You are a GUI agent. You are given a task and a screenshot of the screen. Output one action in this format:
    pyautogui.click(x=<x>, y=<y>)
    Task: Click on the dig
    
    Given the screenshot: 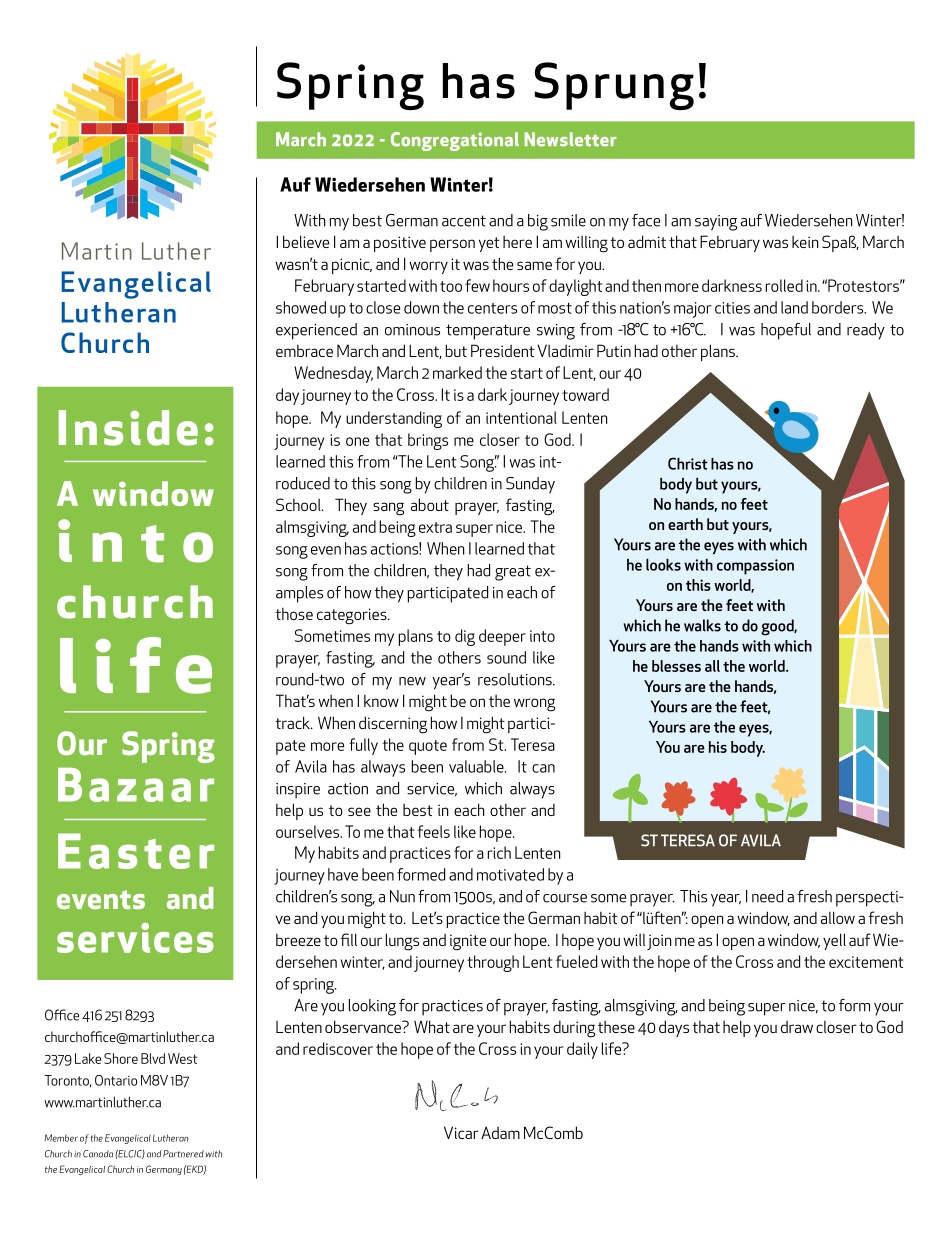 What is the action you would take?
    pyautogui.click(x=465, y=637)
